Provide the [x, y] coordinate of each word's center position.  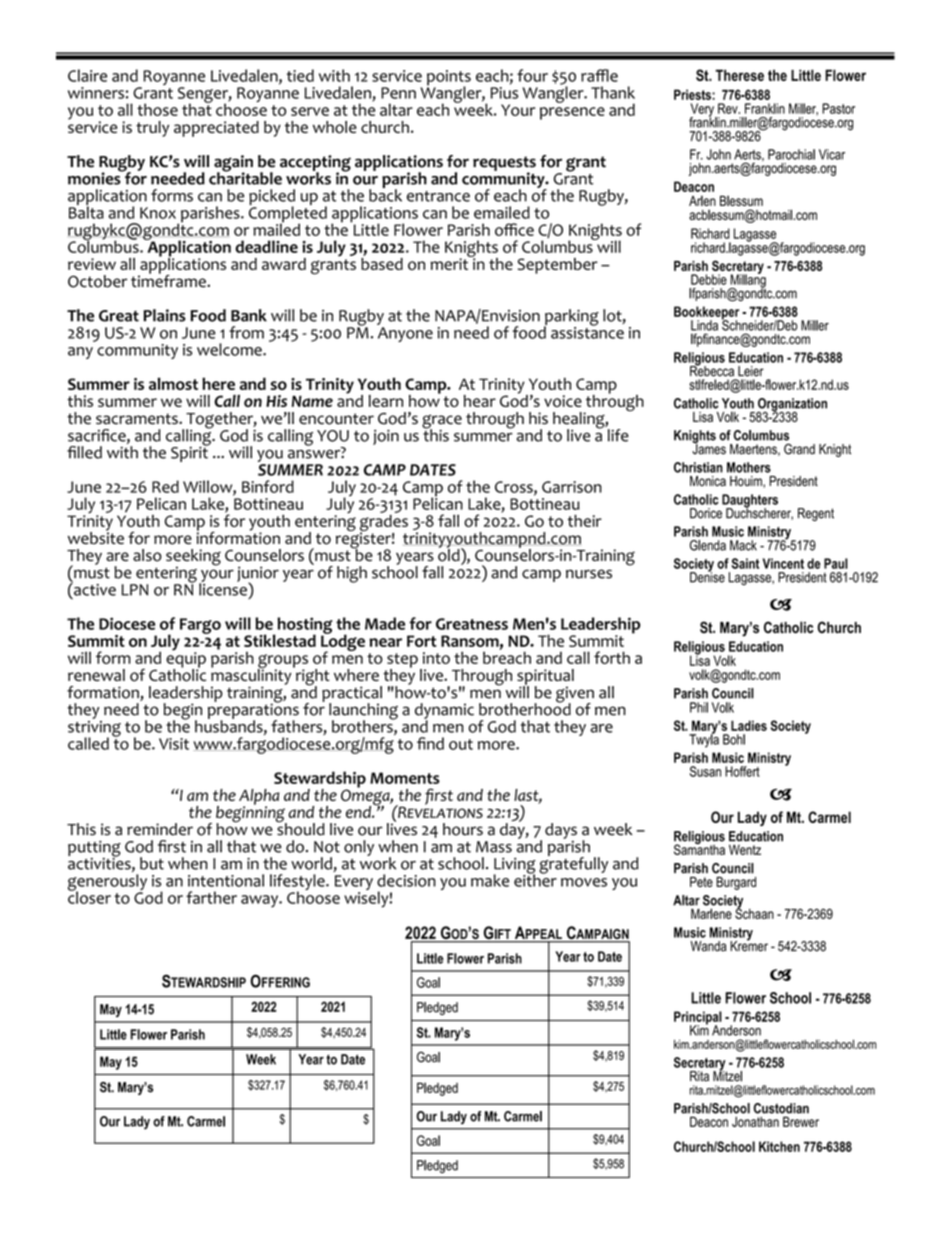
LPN [134, 590]
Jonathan [755, 1122]
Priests [693, 94]
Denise [707, 576]
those [157, 109]
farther [211, 897]
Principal [698, 1019]
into [436, 658]
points [449, 79]
